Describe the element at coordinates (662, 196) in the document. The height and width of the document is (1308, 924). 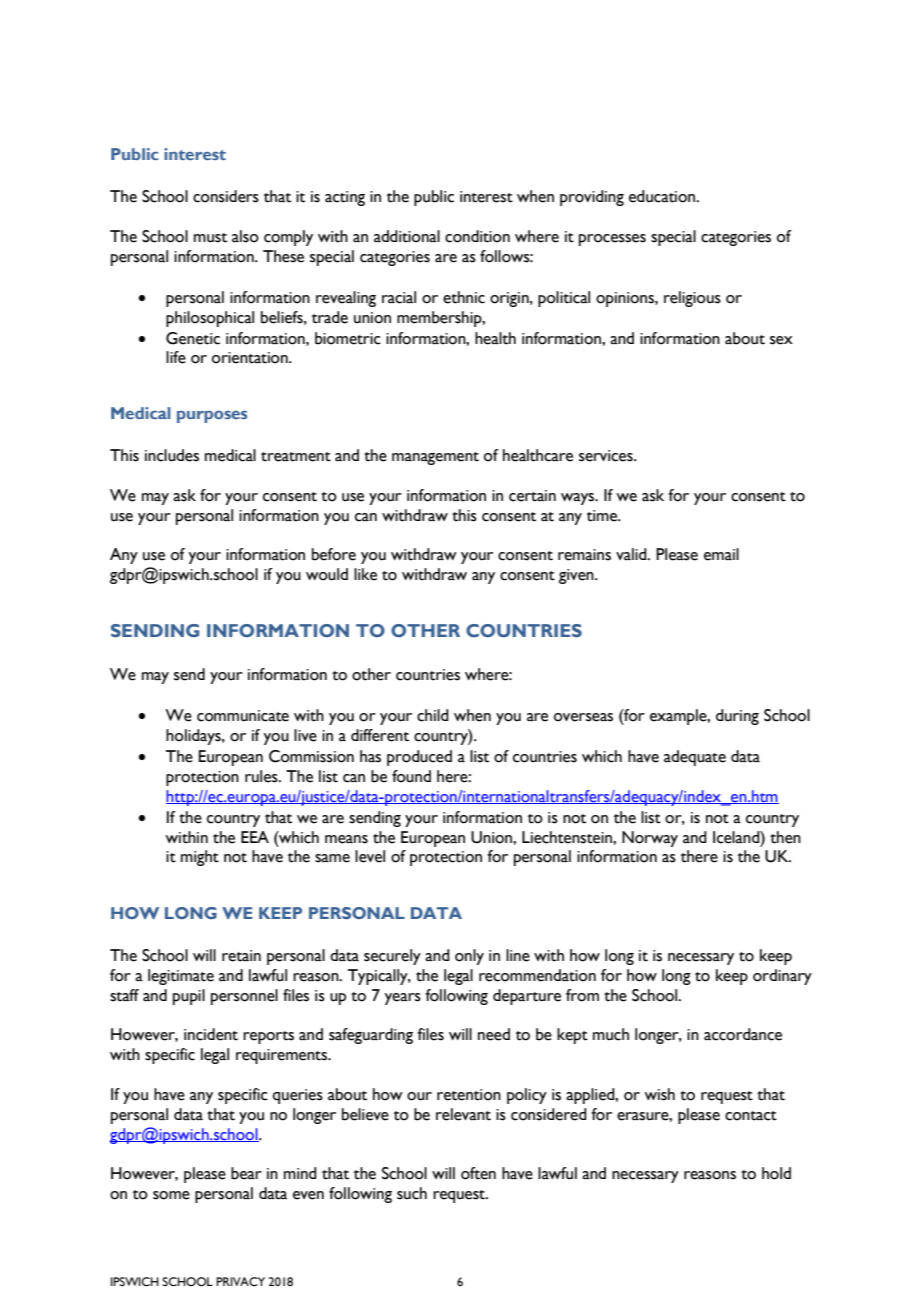
I see `education` at that location.
